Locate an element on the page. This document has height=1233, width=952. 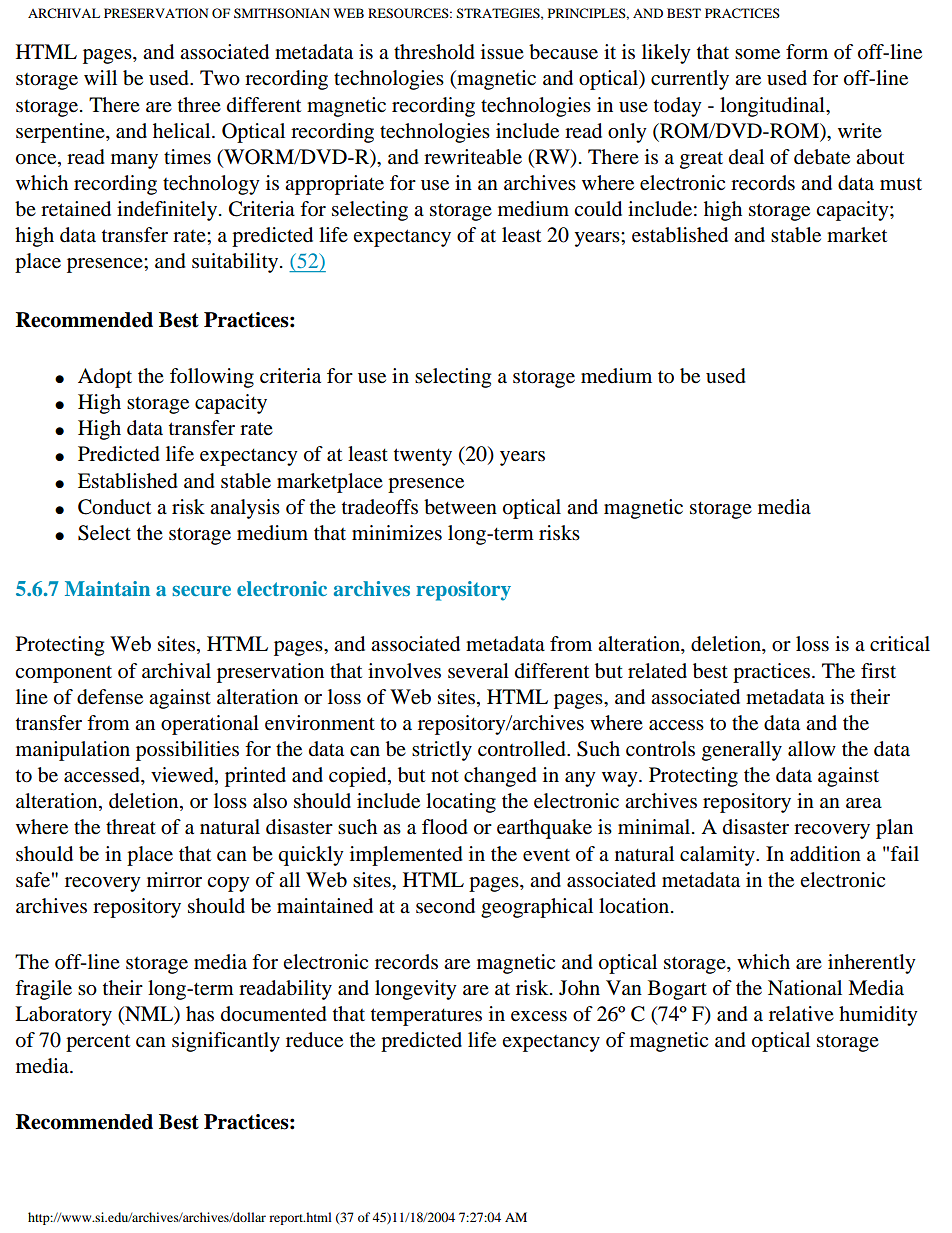
Adopt is located at coordinates (105, 378).
